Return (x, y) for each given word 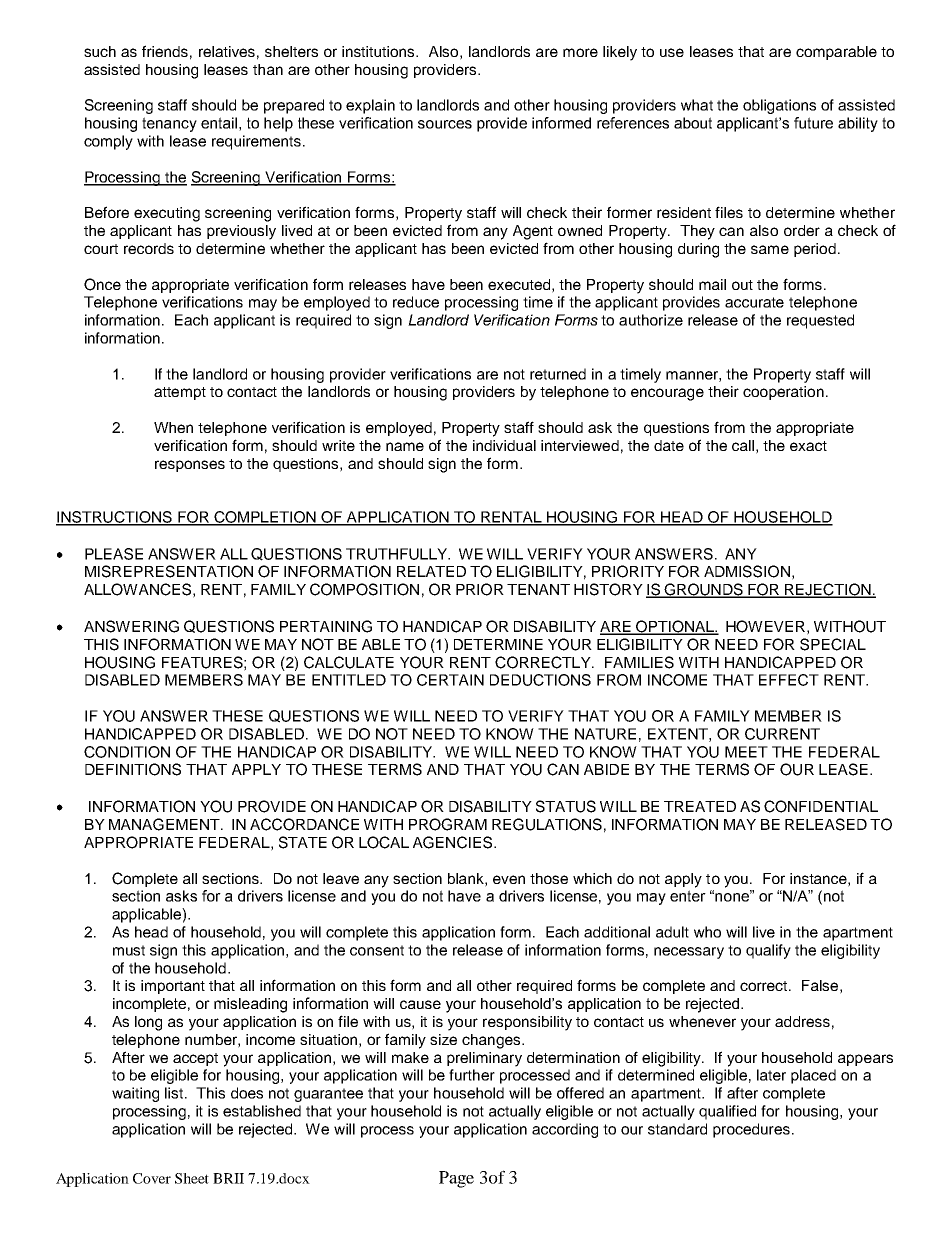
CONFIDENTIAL (821, 806)
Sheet (192, 1178)
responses (190, 466)
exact (808, 446)
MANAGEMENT (165, 824)
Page (456, 1179)
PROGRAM (448, 824)
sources (445, 124)
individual (504, 445)
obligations (779, 106)
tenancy (169, 124)
